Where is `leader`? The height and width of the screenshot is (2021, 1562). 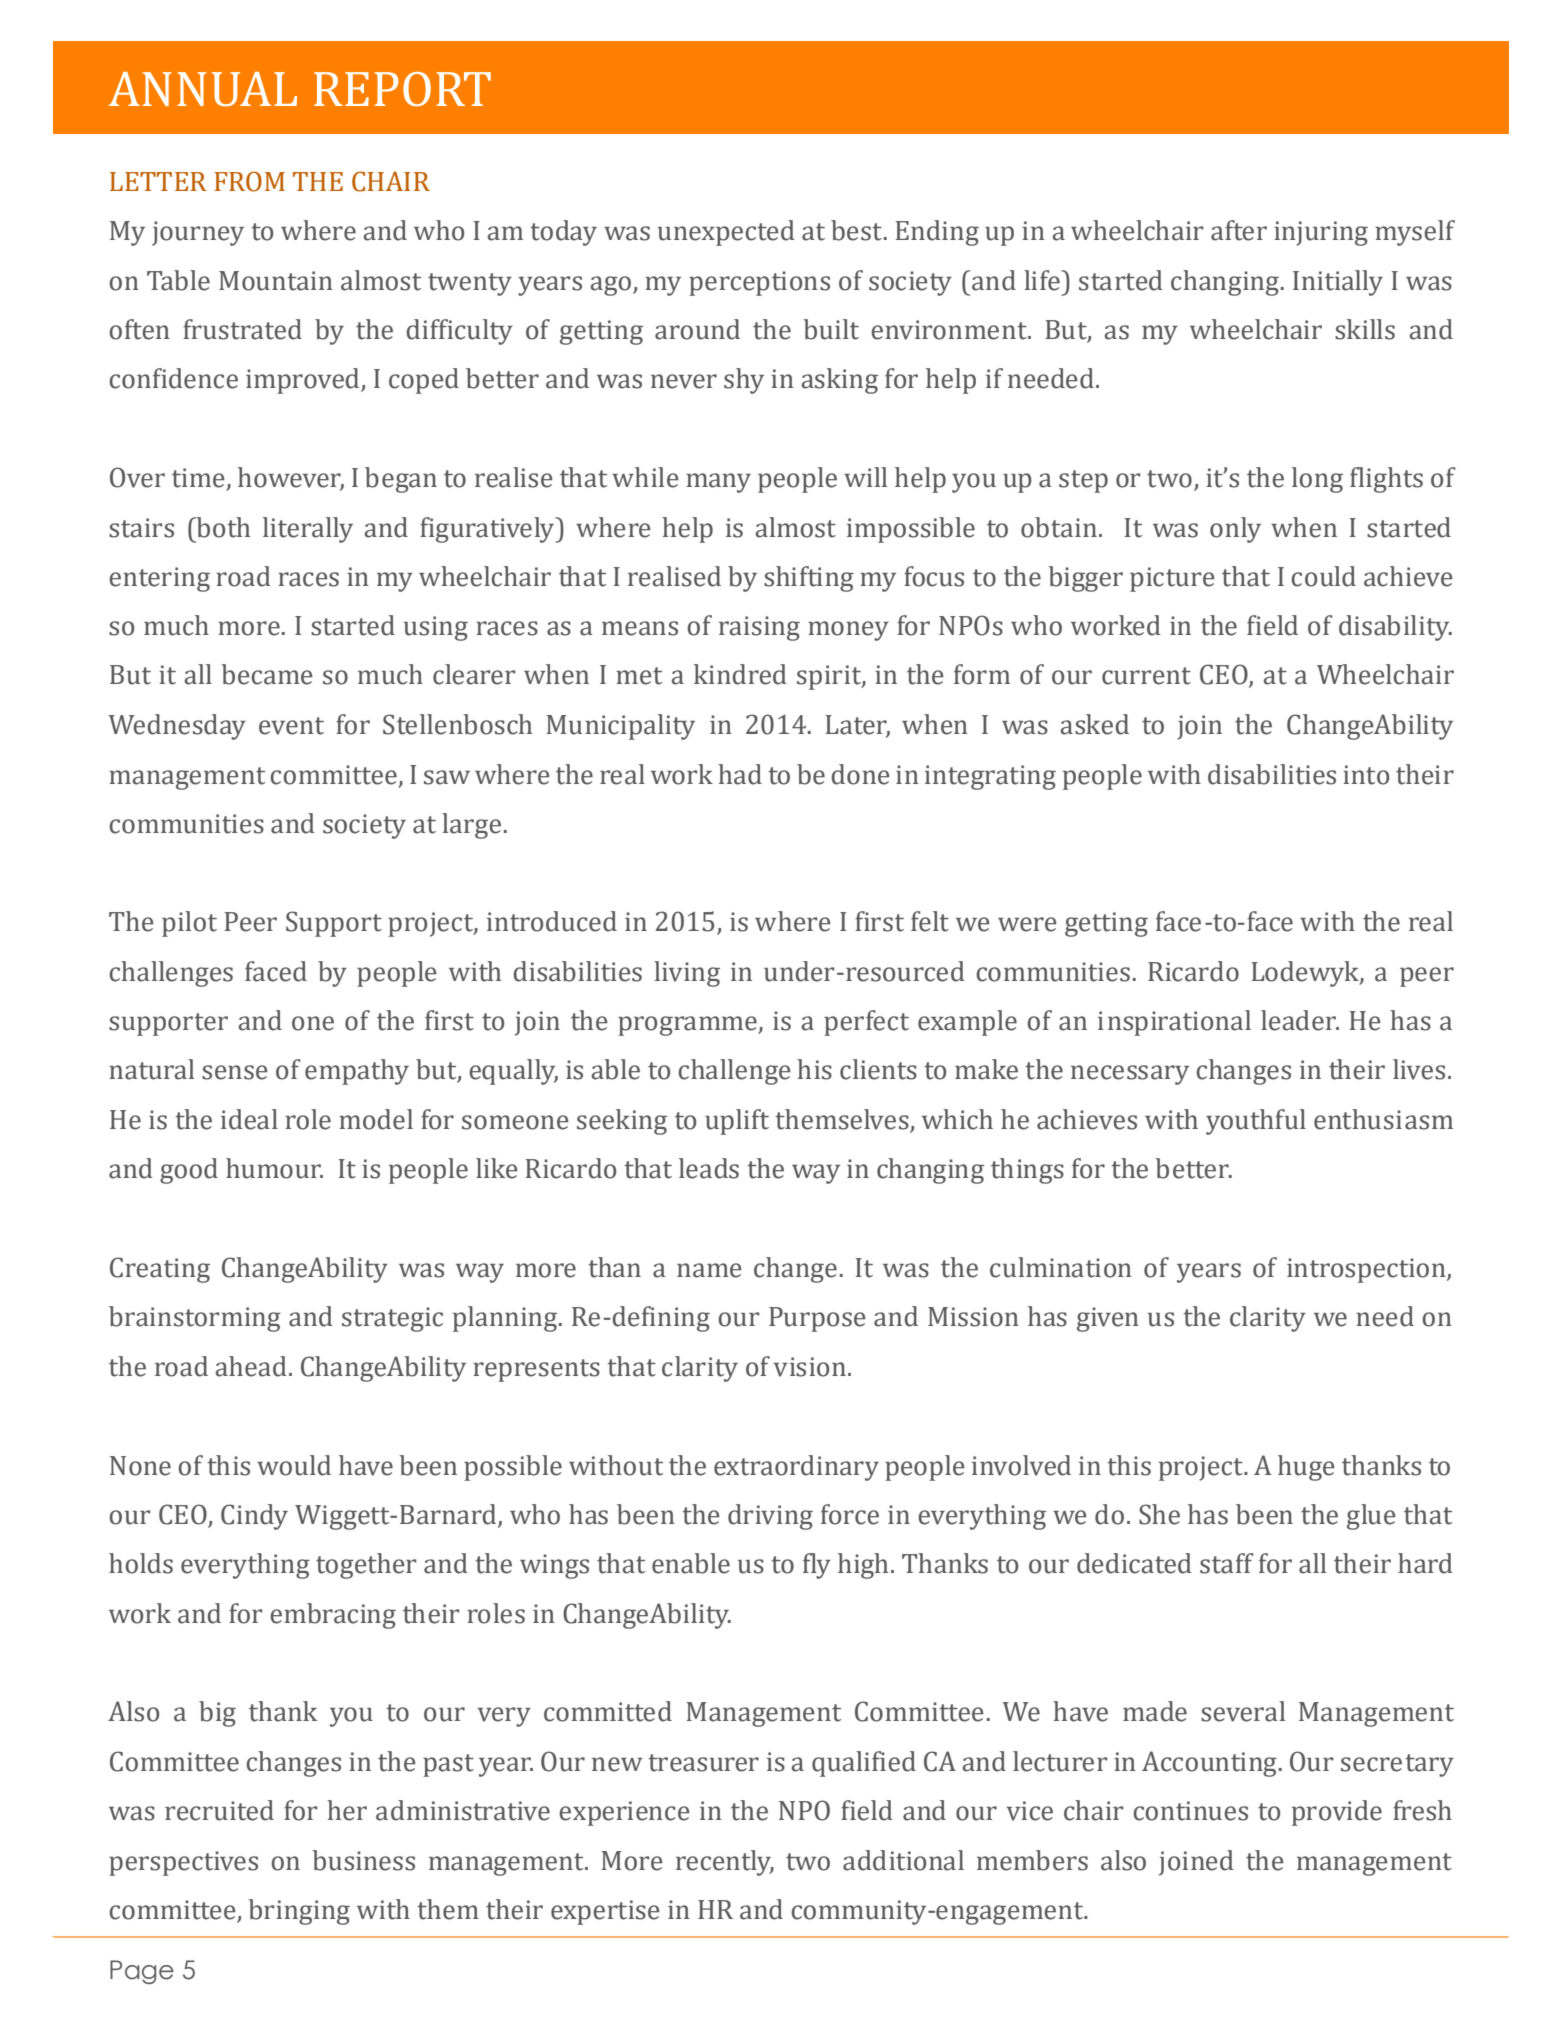 leader is located at coordinates (1299, 1020).
